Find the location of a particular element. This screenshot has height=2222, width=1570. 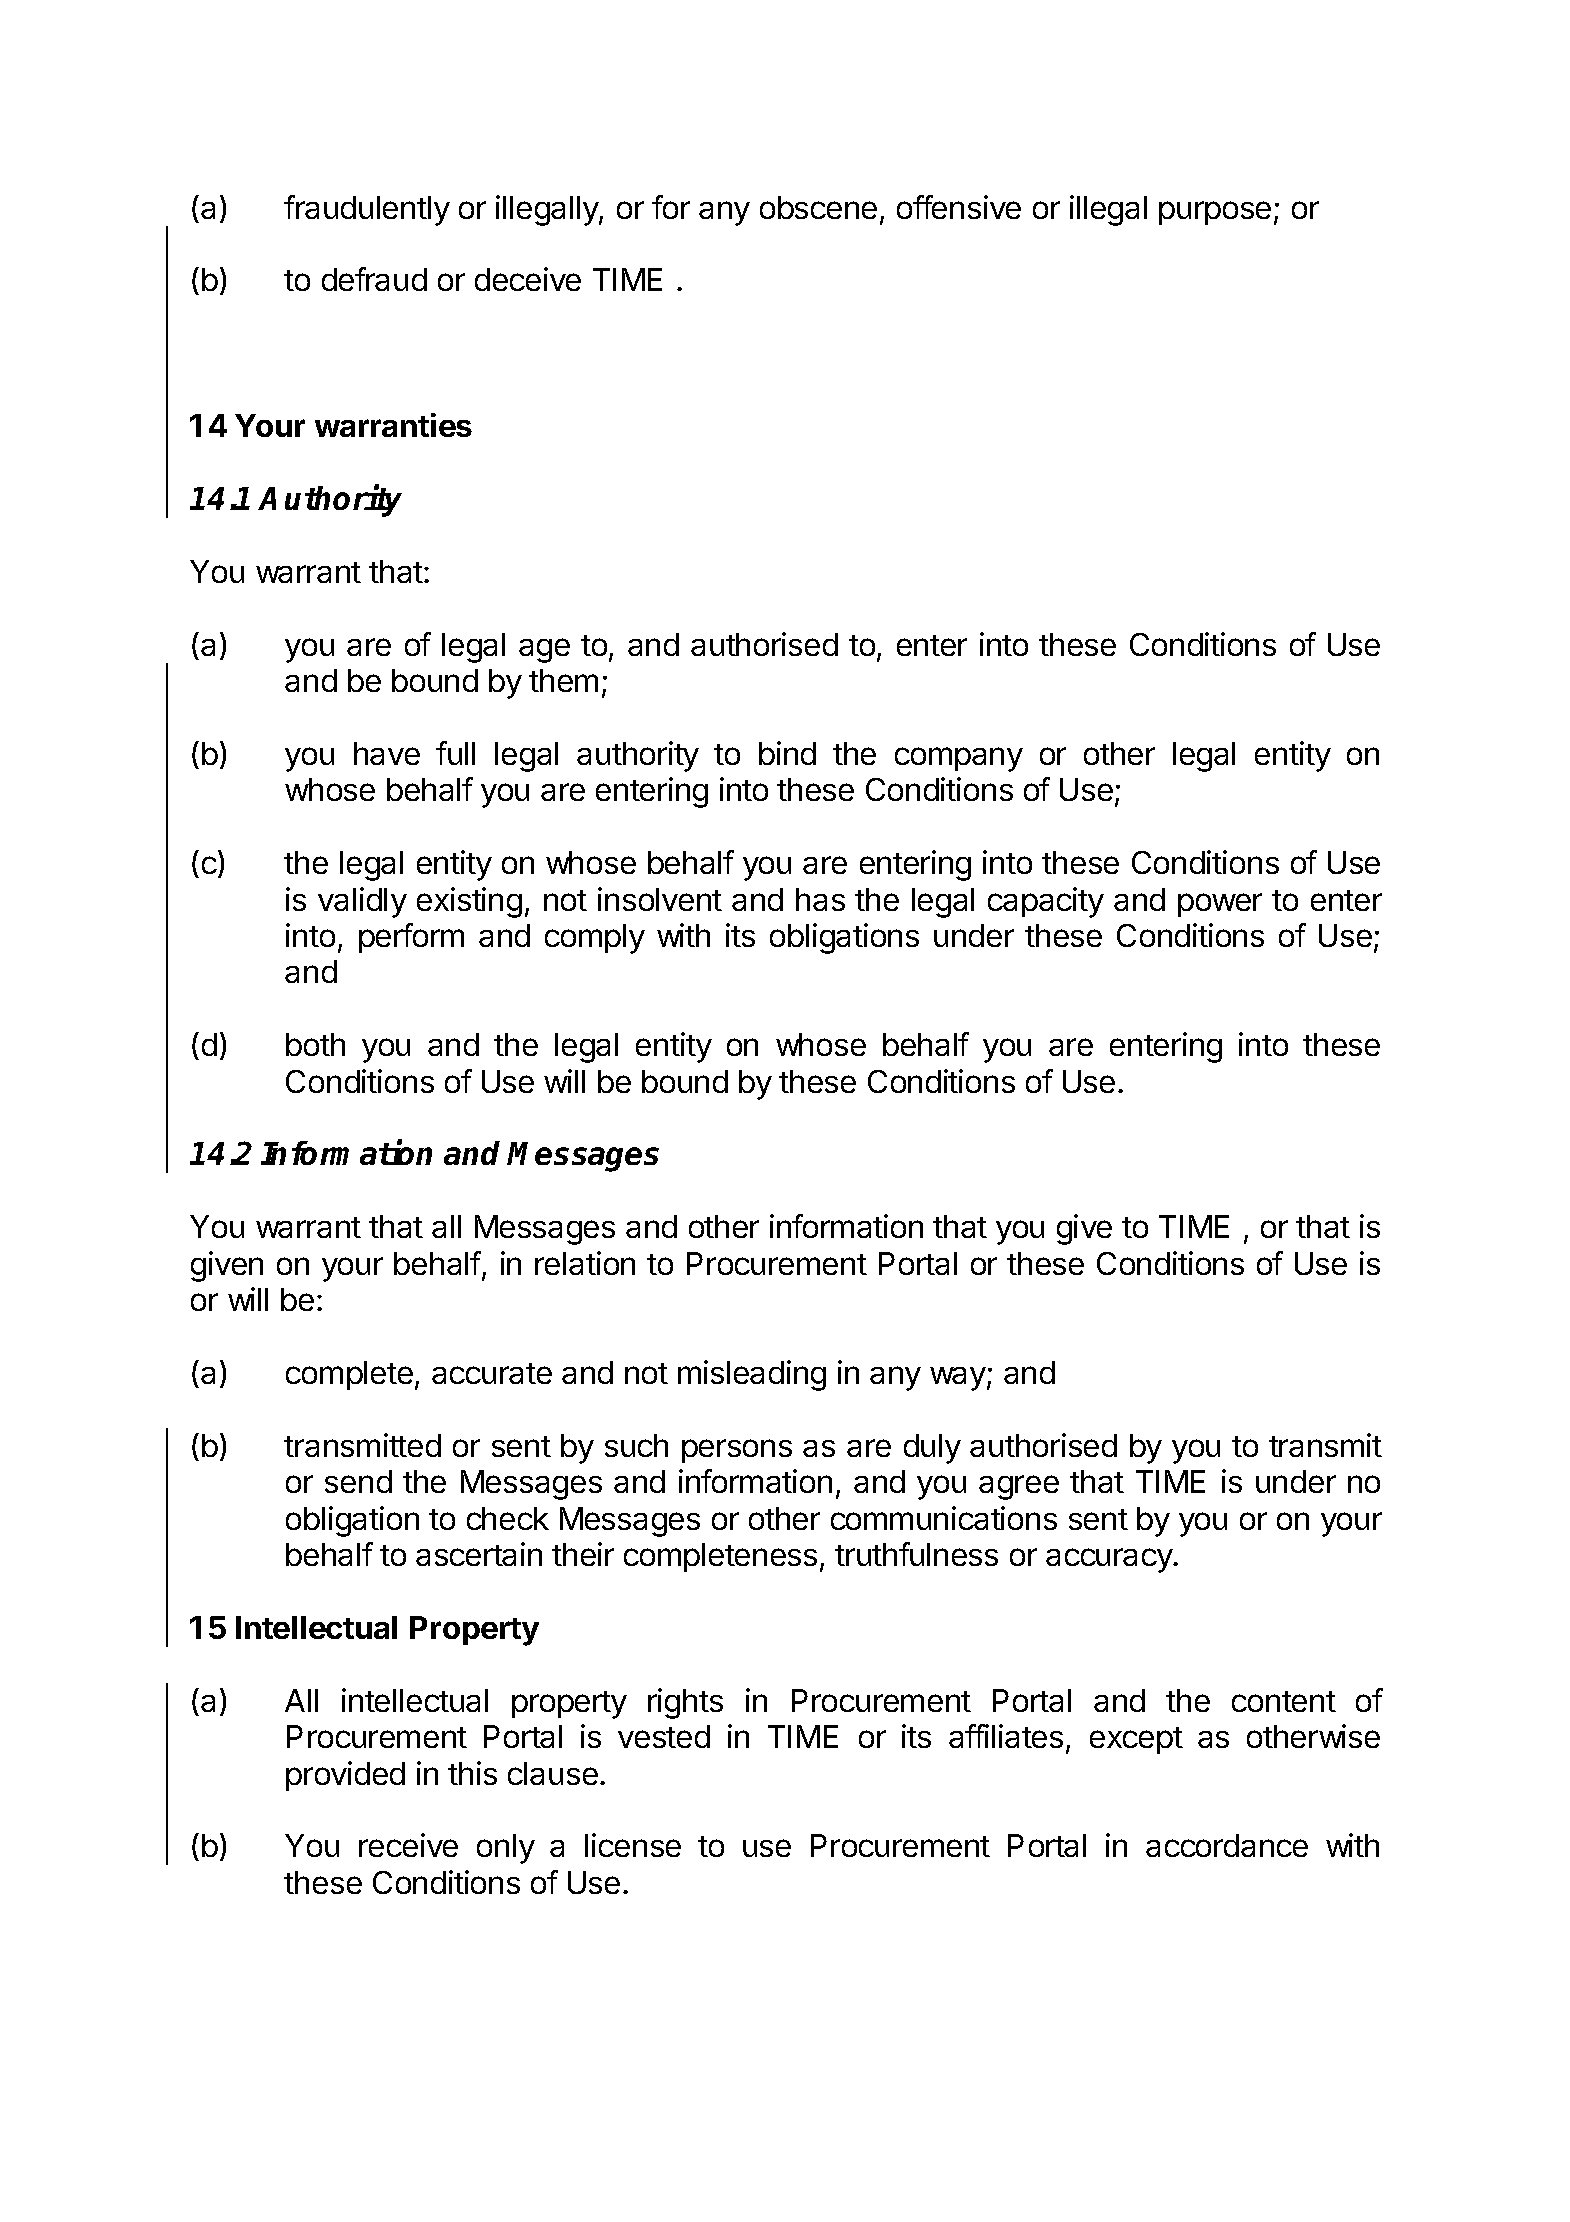

obscene is located at coordinates (818, 207).
